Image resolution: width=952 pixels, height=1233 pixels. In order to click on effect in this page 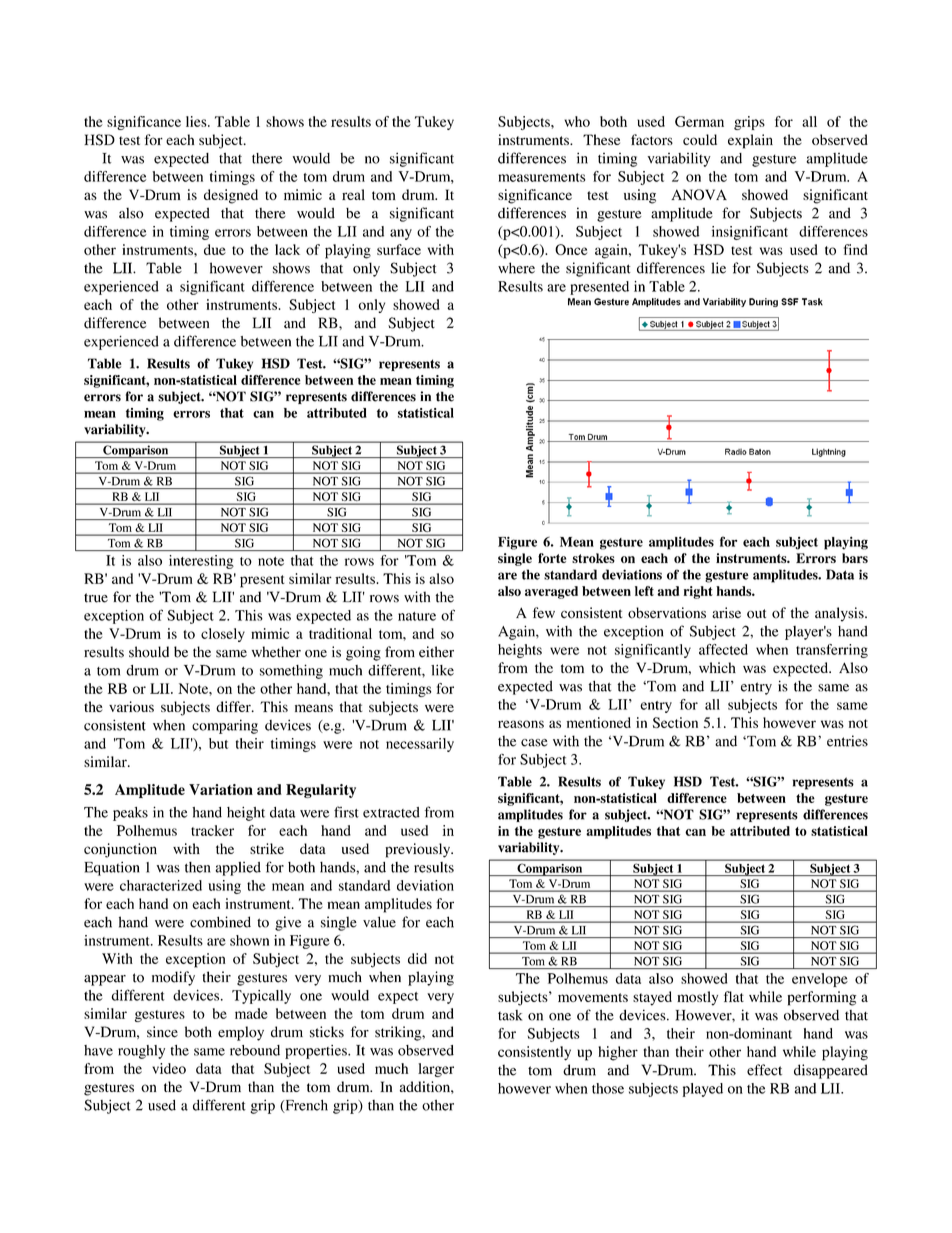, I will do `click(764, 1070)`.
